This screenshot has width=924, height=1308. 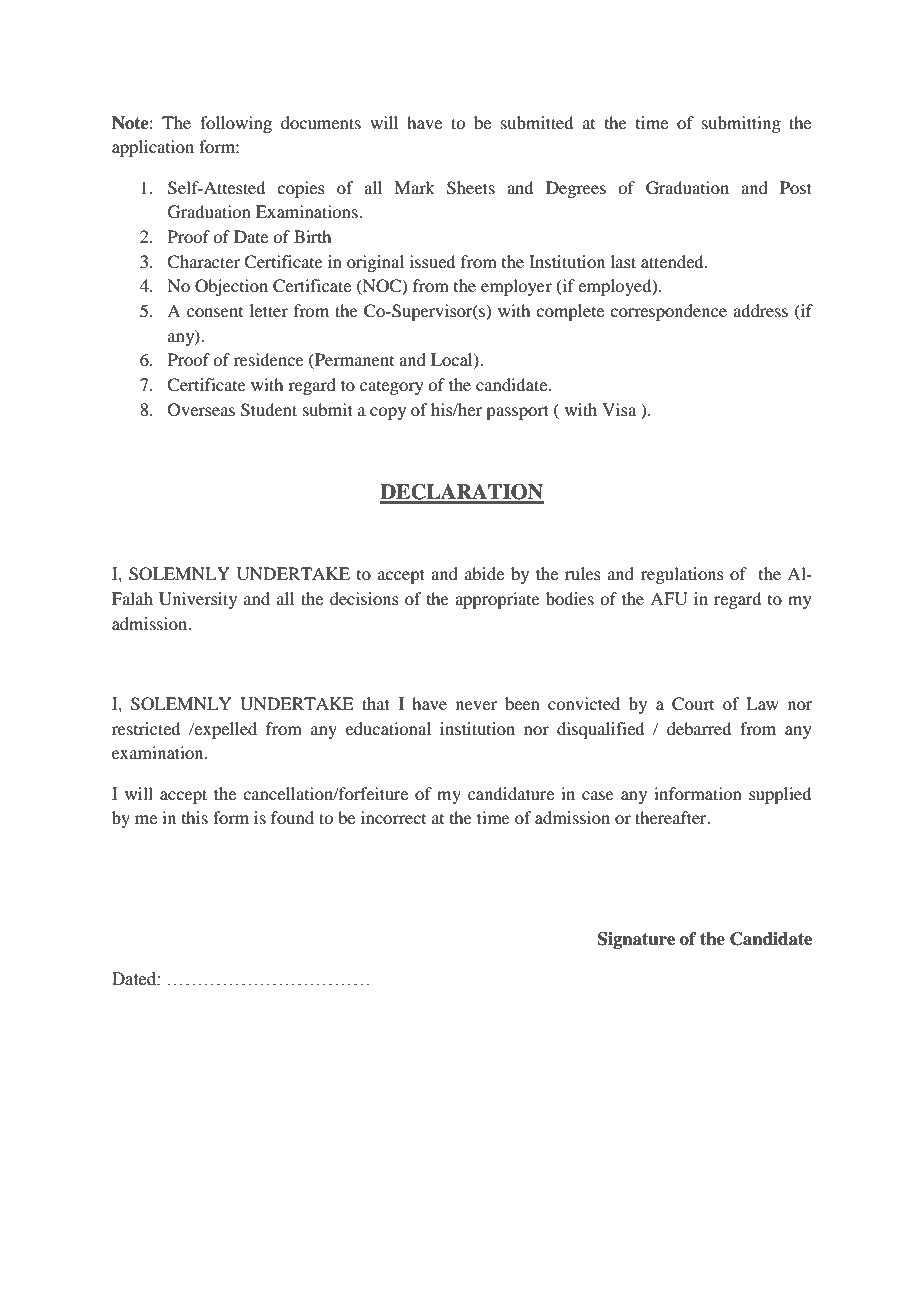 What do you see at coordinates (195, 817) in the screenshot?
I see `this` at bounding box center [195, 817].
